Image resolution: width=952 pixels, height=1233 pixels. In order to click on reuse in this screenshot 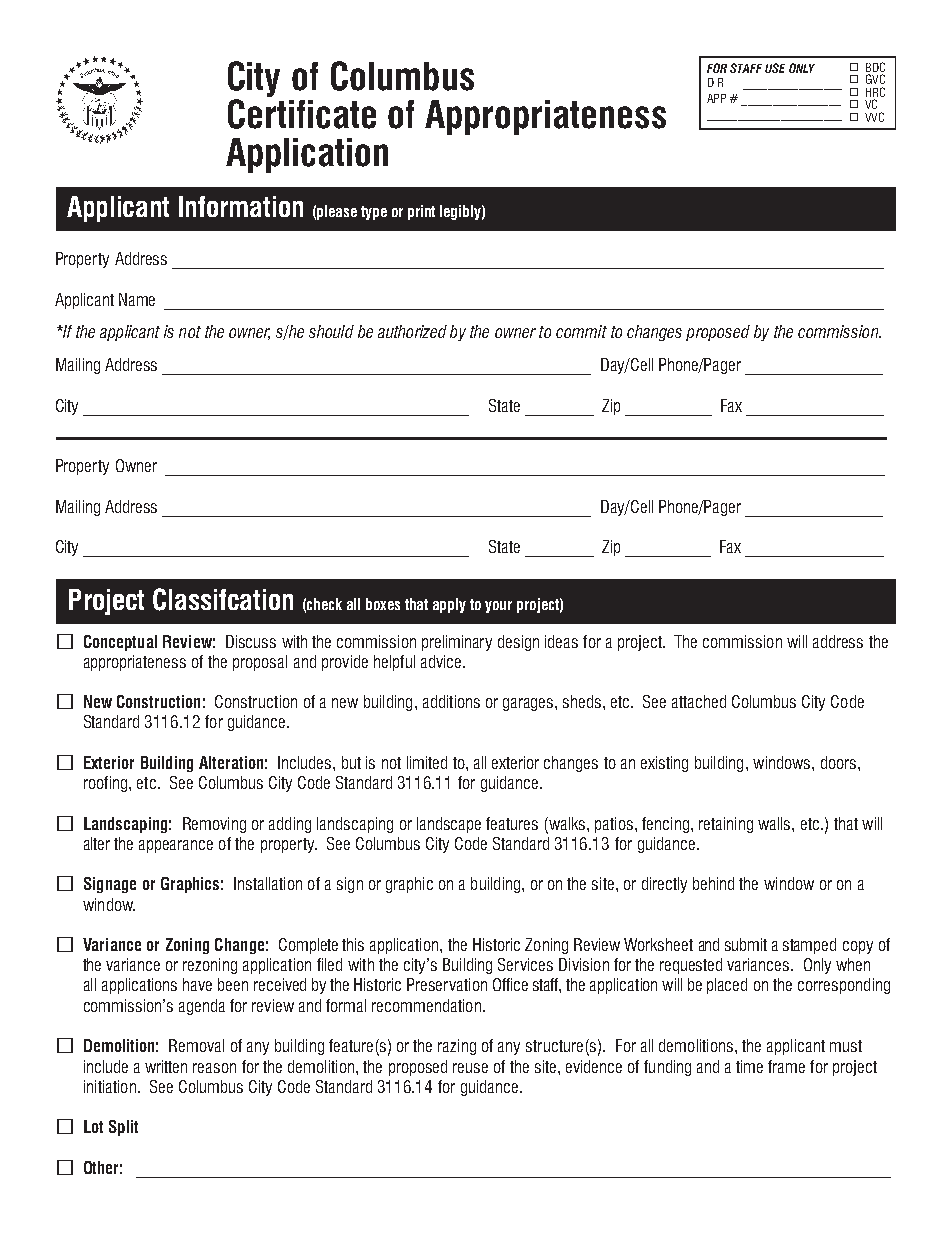, I will do `click(470, 1068)`.
